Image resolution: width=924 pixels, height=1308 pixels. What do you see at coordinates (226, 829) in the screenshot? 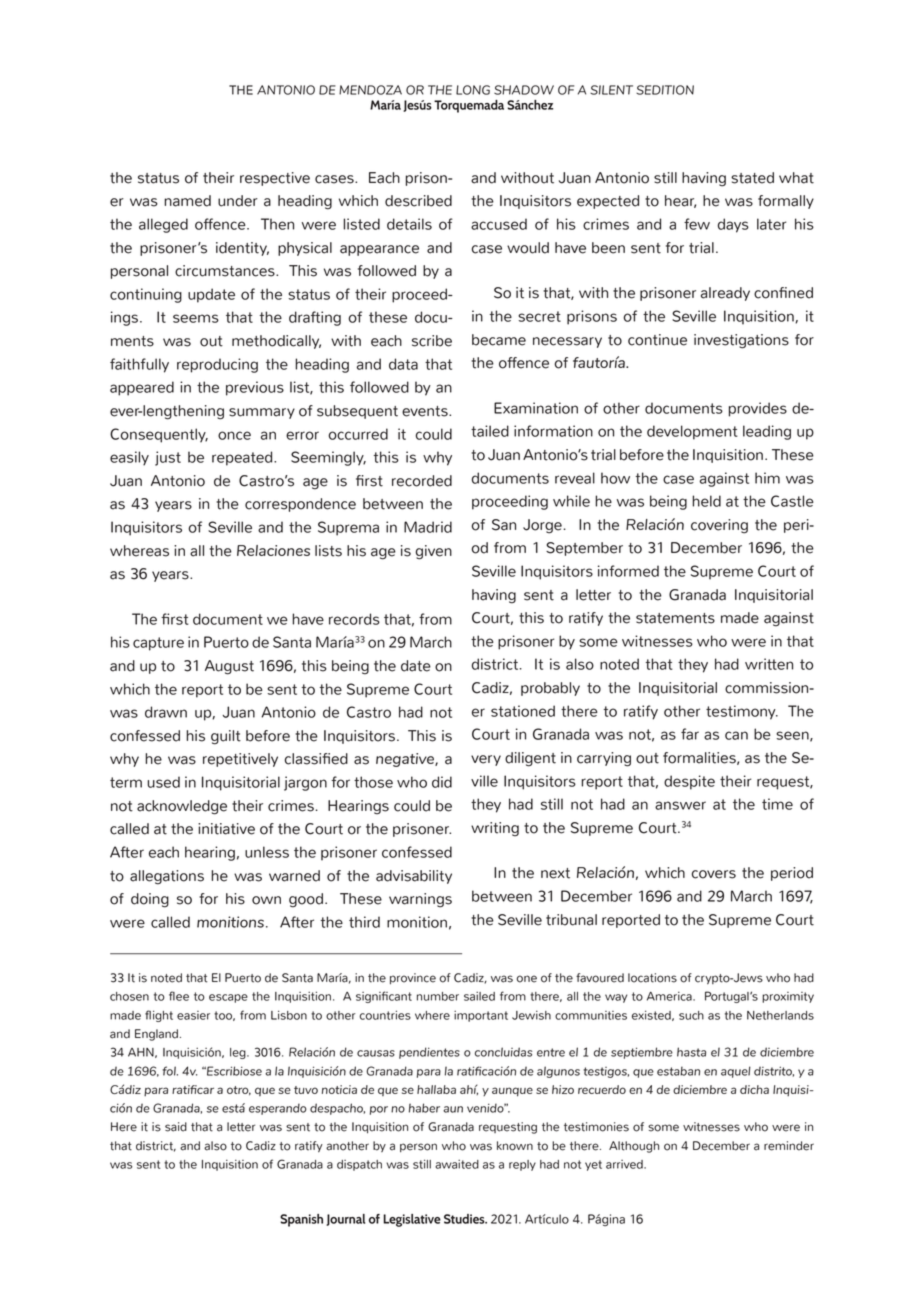
I see `initiative` at bounding box center [226, 829].
